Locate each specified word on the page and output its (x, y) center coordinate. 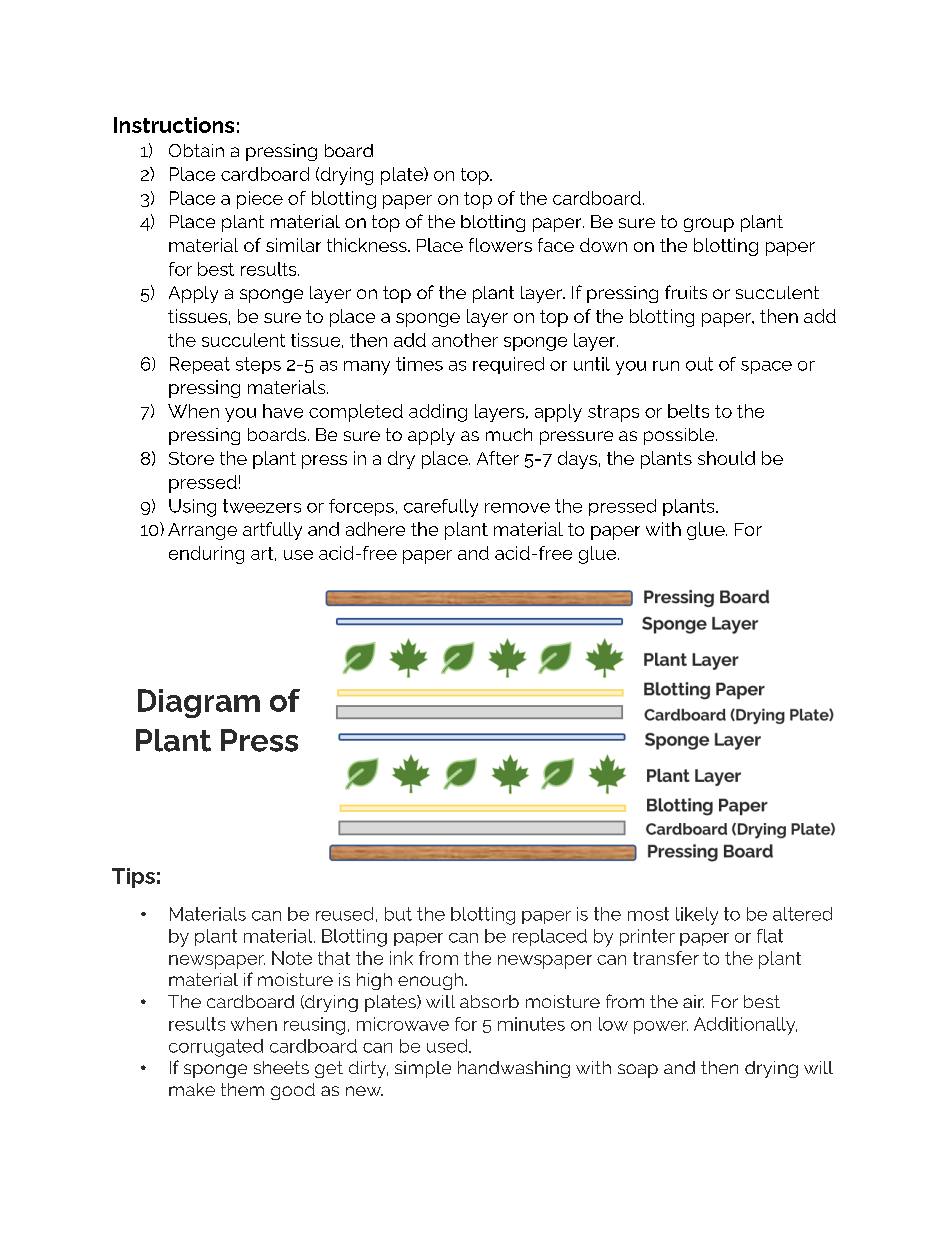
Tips (133, 878)
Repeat (200, 365)
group (709, 225)
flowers (500, 245)
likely (697, 916)
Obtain (196, 150)
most (648, 914)
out (699, 364)
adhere (375, 529)
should (726, 458)
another (465, 340)
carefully (441, 508)
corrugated (216, 1048)
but (398, 914)
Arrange (202, 531)
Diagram (199, 703)
